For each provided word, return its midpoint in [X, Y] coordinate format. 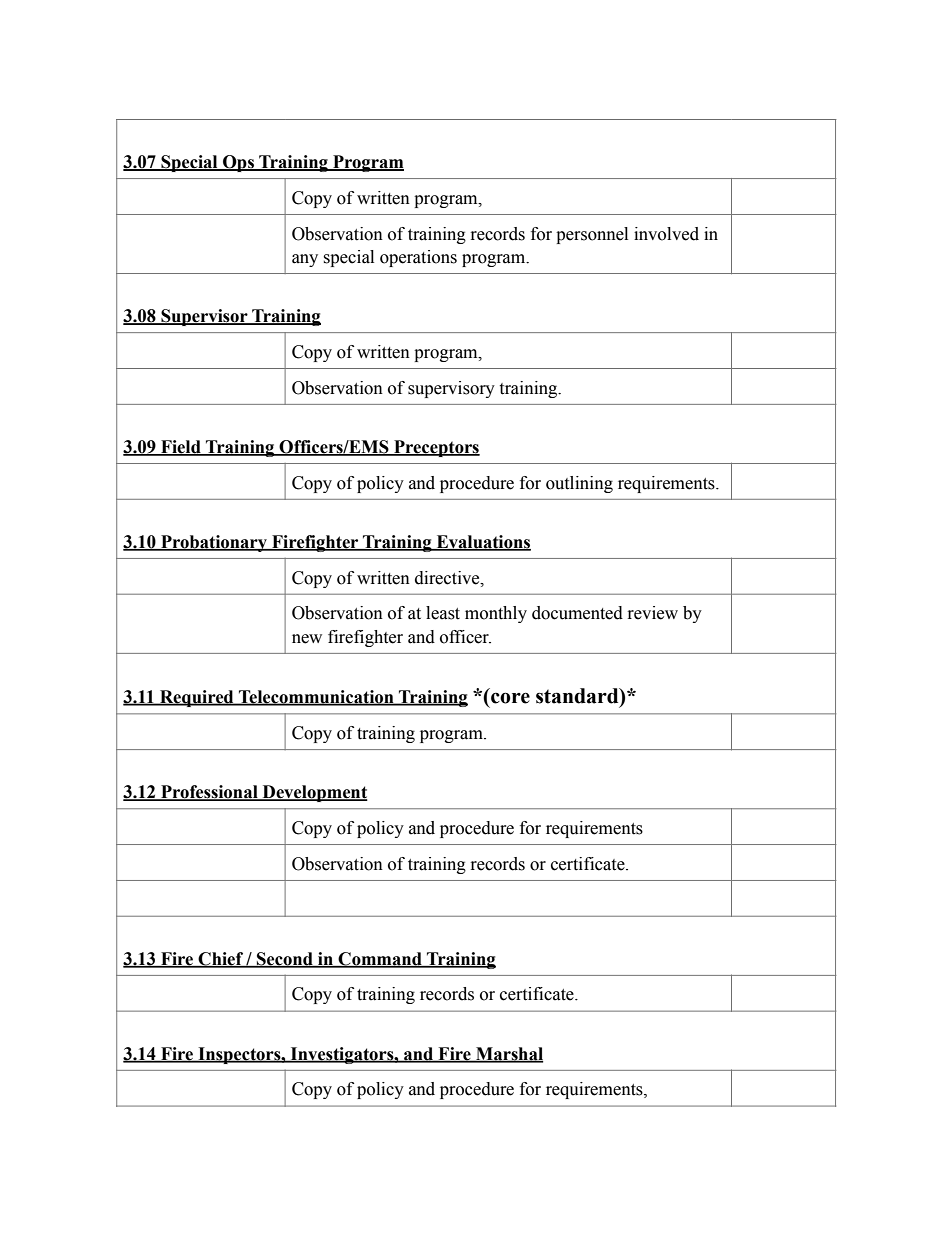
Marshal [509, 1054]
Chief [221, 959]
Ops [238, 163]
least [443, 613]
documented [577, 613]
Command [380, 959]
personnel [592, 235]
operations [418, 258]
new [307, 639]
